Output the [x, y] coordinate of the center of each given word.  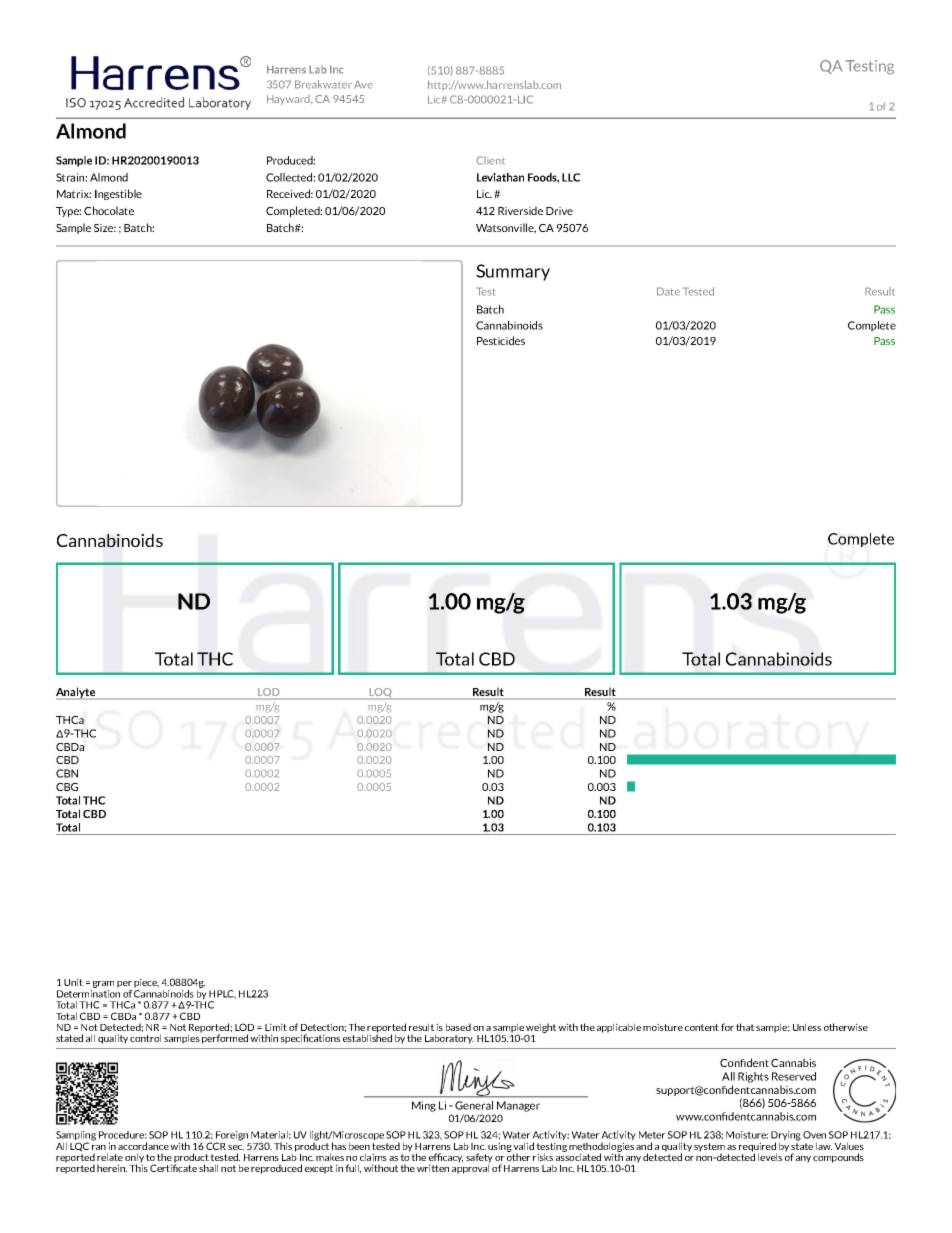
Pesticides [501, 340]
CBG [67, 787]
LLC [571, 177]
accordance [143, 1146]
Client [490, 160]
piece [146, 984]
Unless [807, 1027]
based [458, 1027]
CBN [67, 773]
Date [668, 291]
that [745, 1027]
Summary [513, 272]
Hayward [289, 100]
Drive [559, 211]
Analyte [77, 693]
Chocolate [109, 210]
